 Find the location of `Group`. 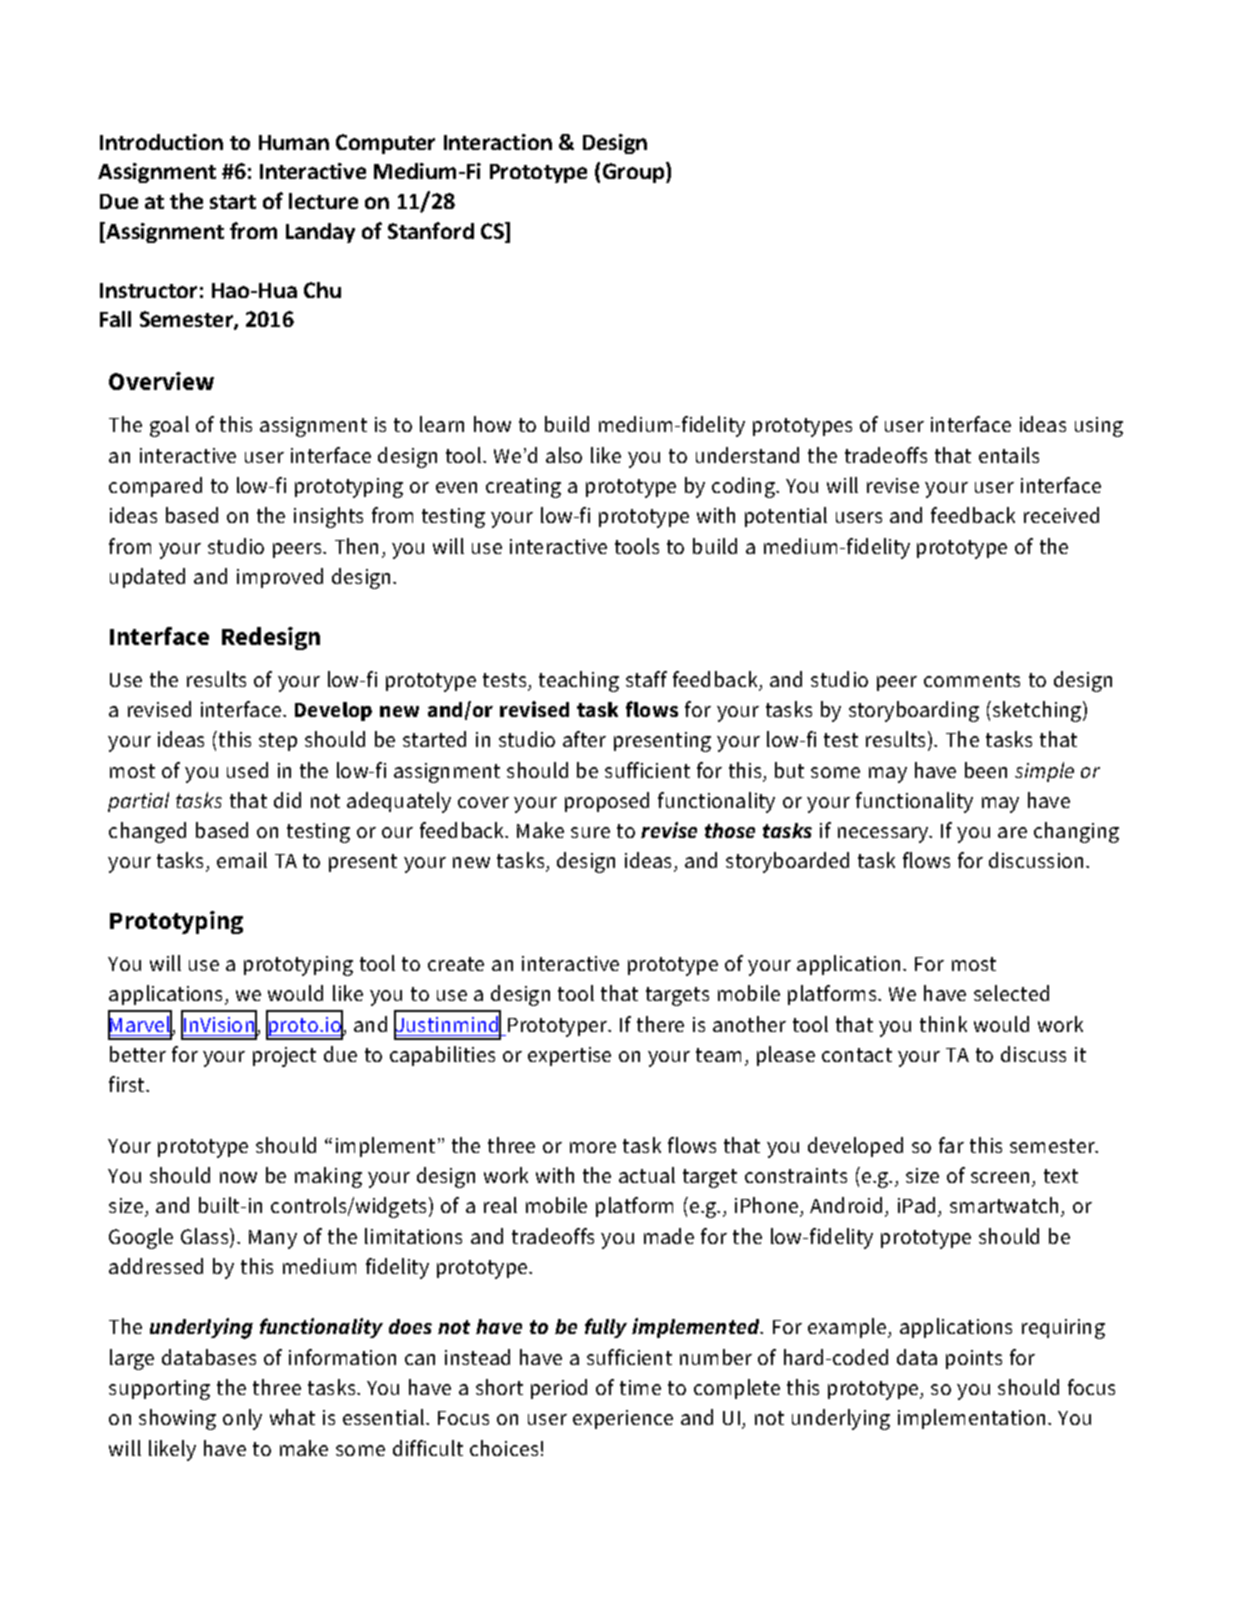

Group is located at coordinates (635, 172).
